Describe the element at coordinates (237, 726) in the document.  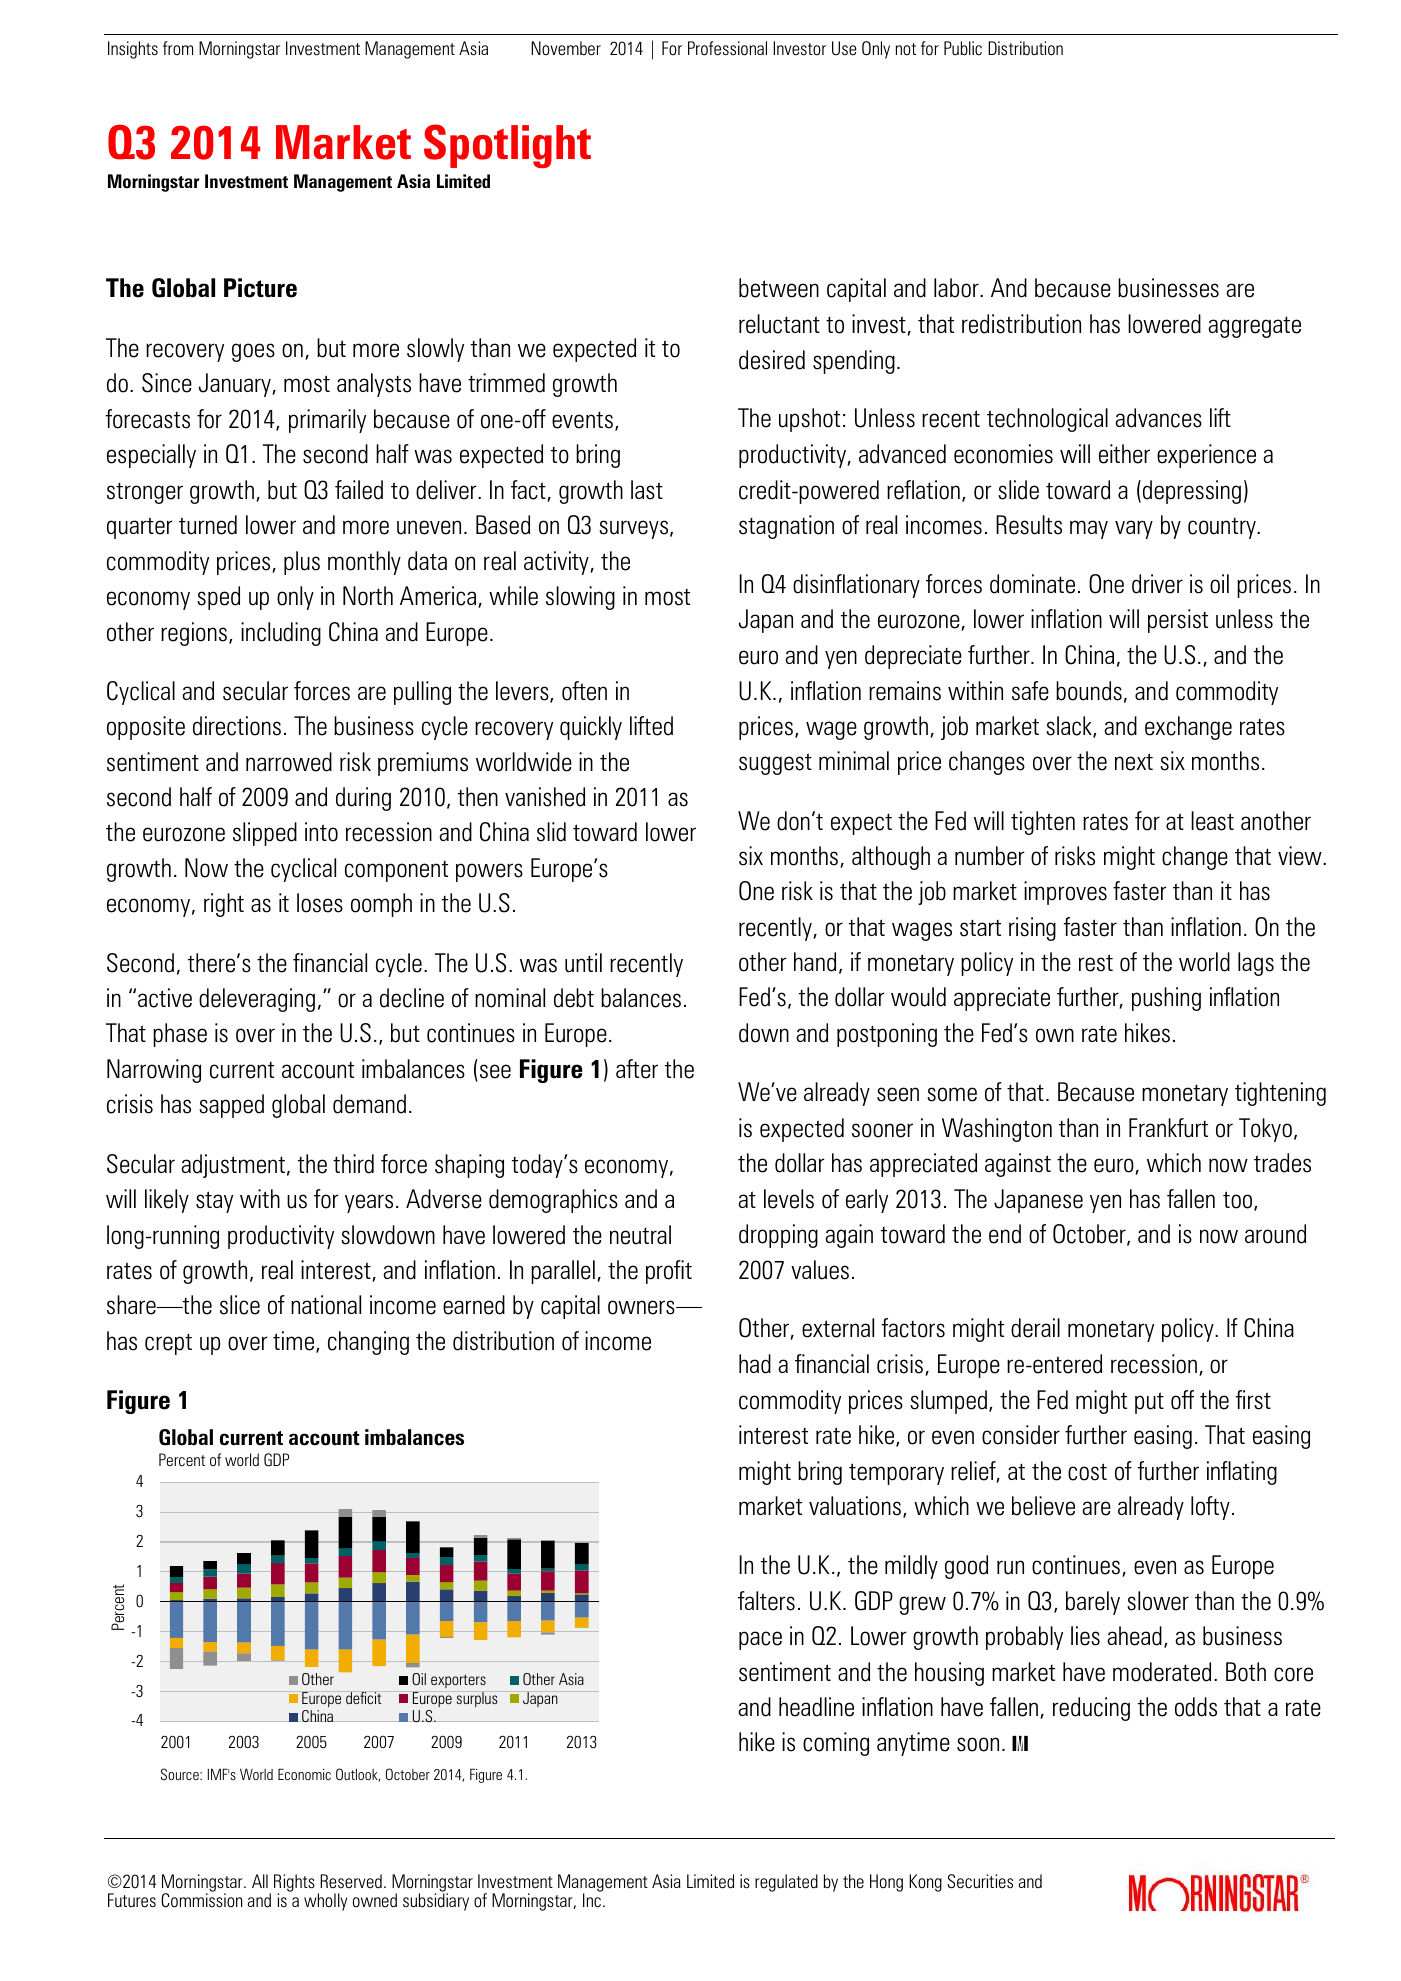
I see `directions` at that location.
